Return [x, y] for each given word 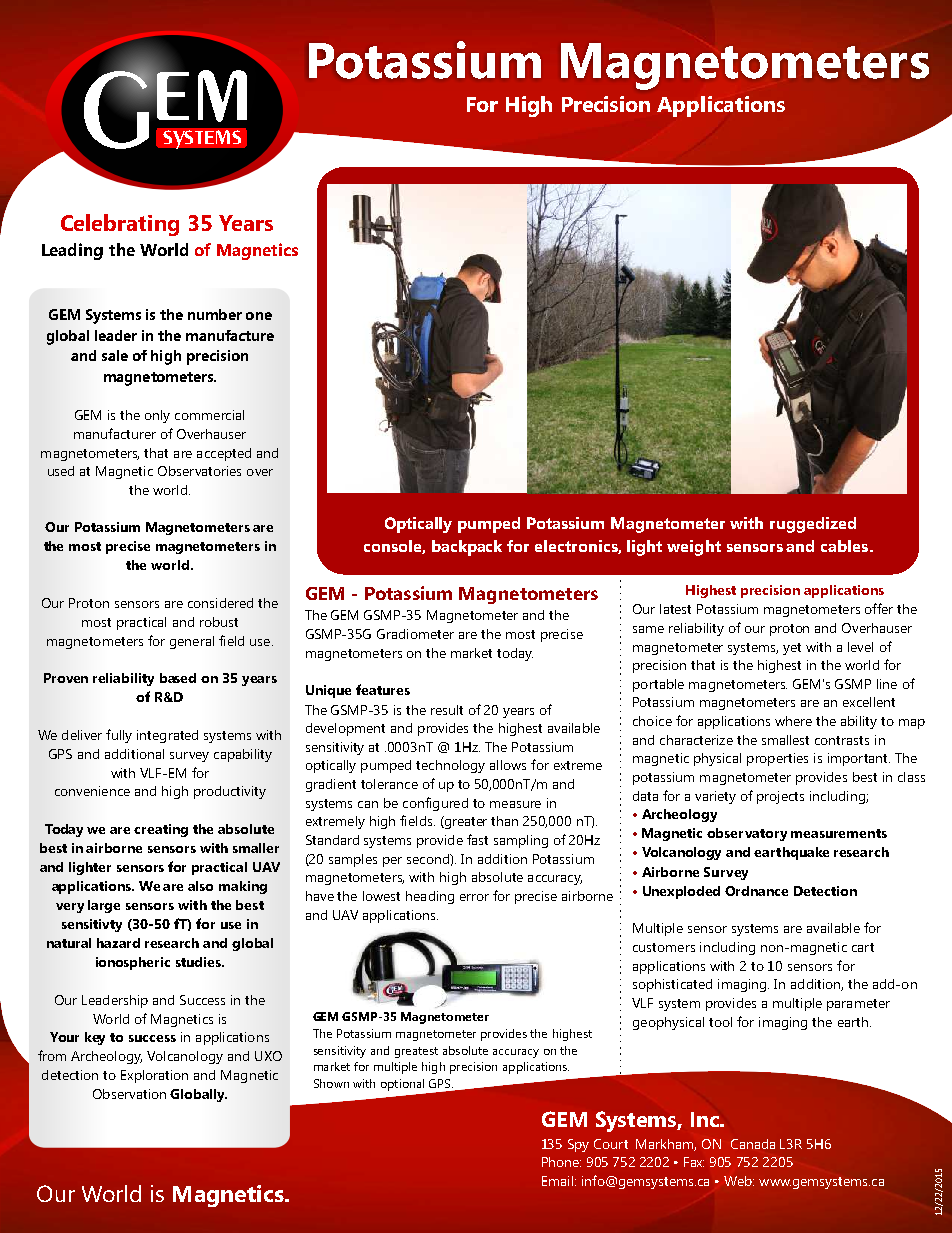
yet [792, 649]
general [192, 642]
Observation [129, 1094]
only [157, 416]
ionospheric [133, 963]
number [215, 314]
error [474, 897]
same [648, 629]
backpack [467, 548]
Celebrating [120, 225]
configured [435, 804]
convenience [92, 791]
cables [846, 546]
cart [863, 947]
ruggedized [813, 525]
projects [780, 797]
